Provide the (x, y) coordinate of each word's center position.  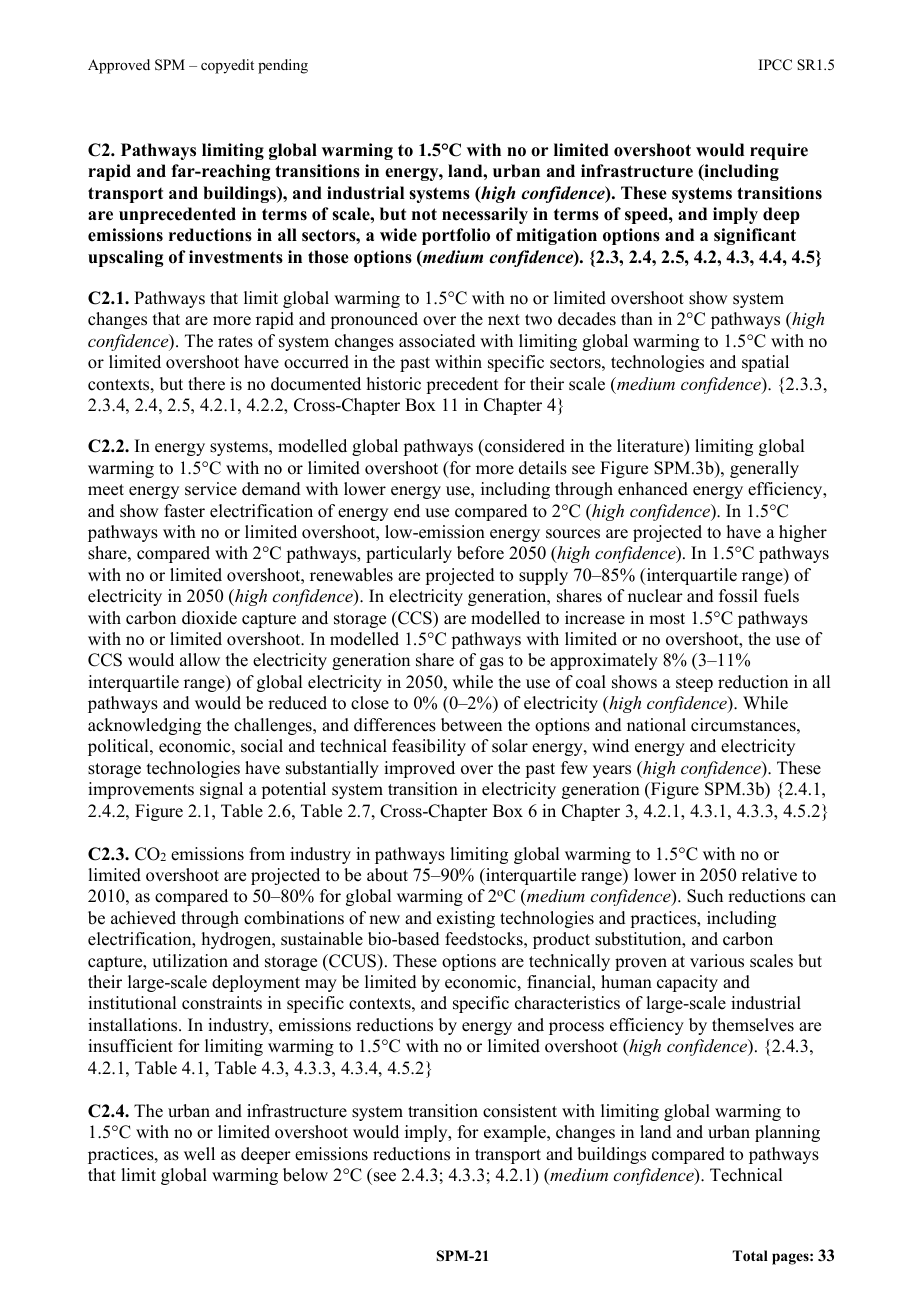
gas (492, 663)
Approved (119, 66)
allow (200, 660)
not (424, 214)
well (199, 1154)
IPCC (775, 65)
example (516, 1133)
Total (750, 1256)
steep (694, 684)
